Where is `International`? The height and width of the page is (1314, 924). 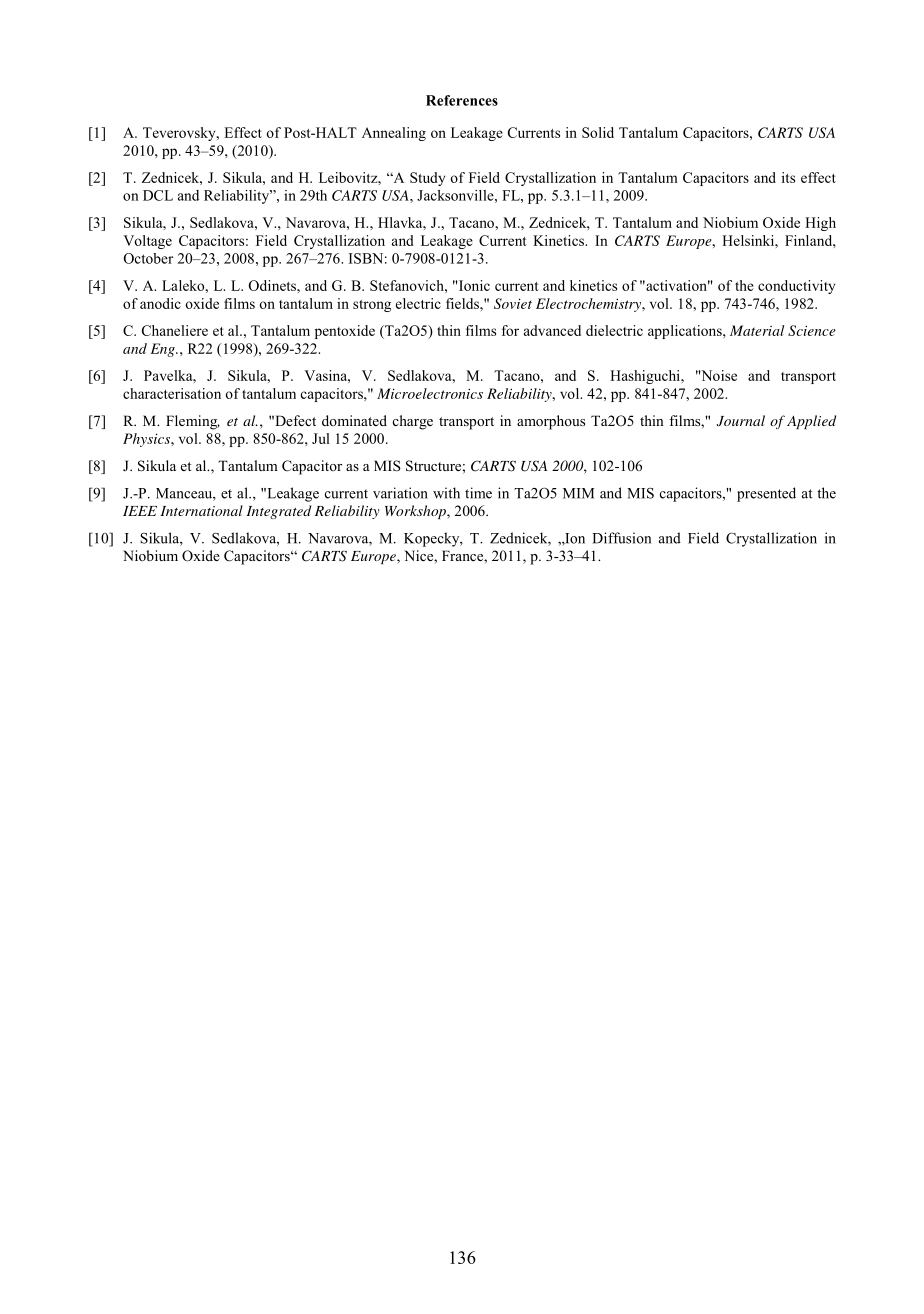 International is located at coordinates (201, 510).
